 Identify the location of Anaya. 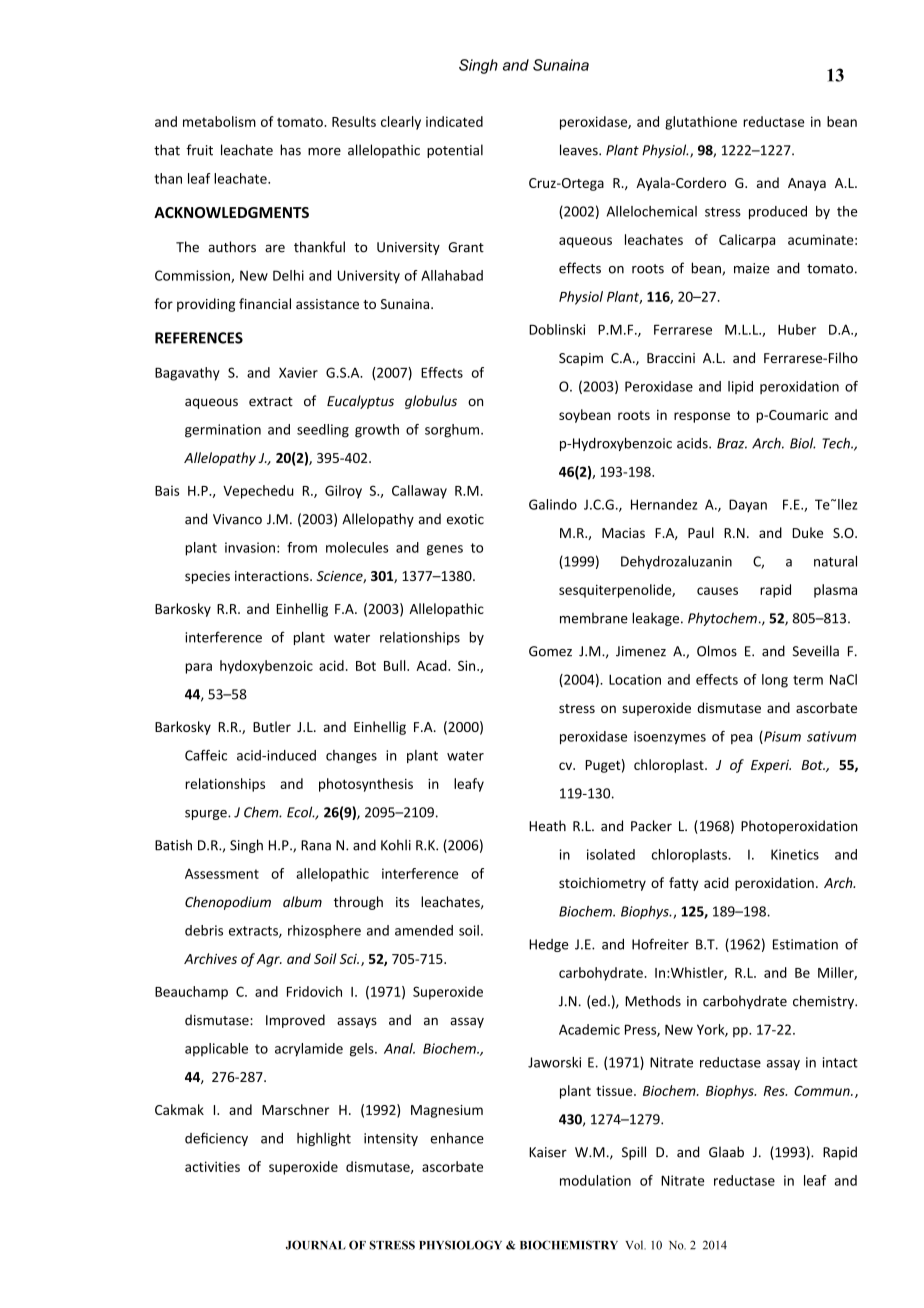
(807, 184).
